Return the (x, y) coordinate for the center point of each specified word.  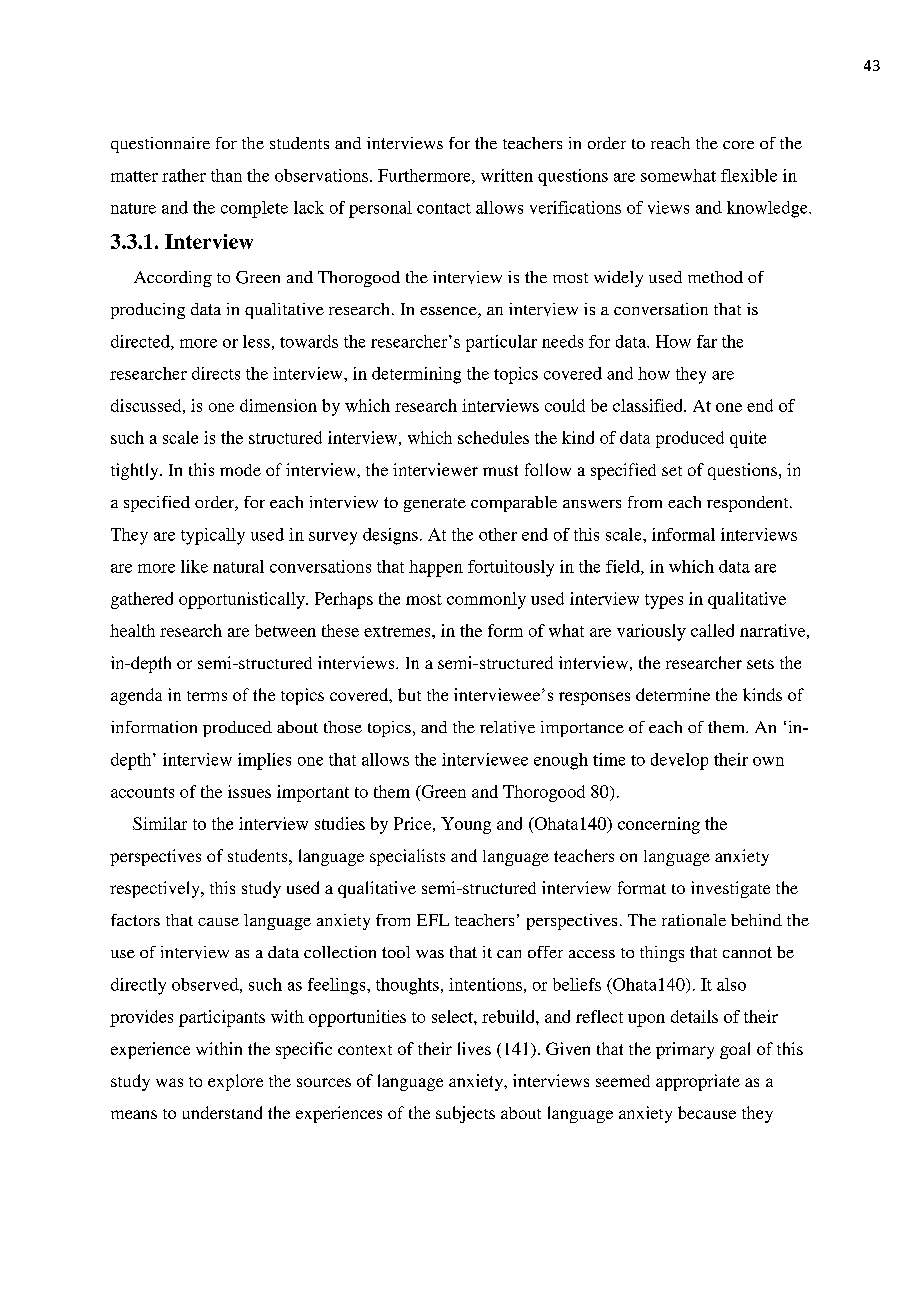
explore (235, 1082)
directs (216, 373)
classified (649, 405)
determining (416, 375)
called (712, 630)
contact (444, 208)
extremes (398, 631)
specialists (407, 857)
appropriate (698, 1082)
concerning (659, 825)
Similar (160, 823)
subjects (465, 1114)
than (226, 175)
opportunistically (243, 600)
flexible (749, 175)
